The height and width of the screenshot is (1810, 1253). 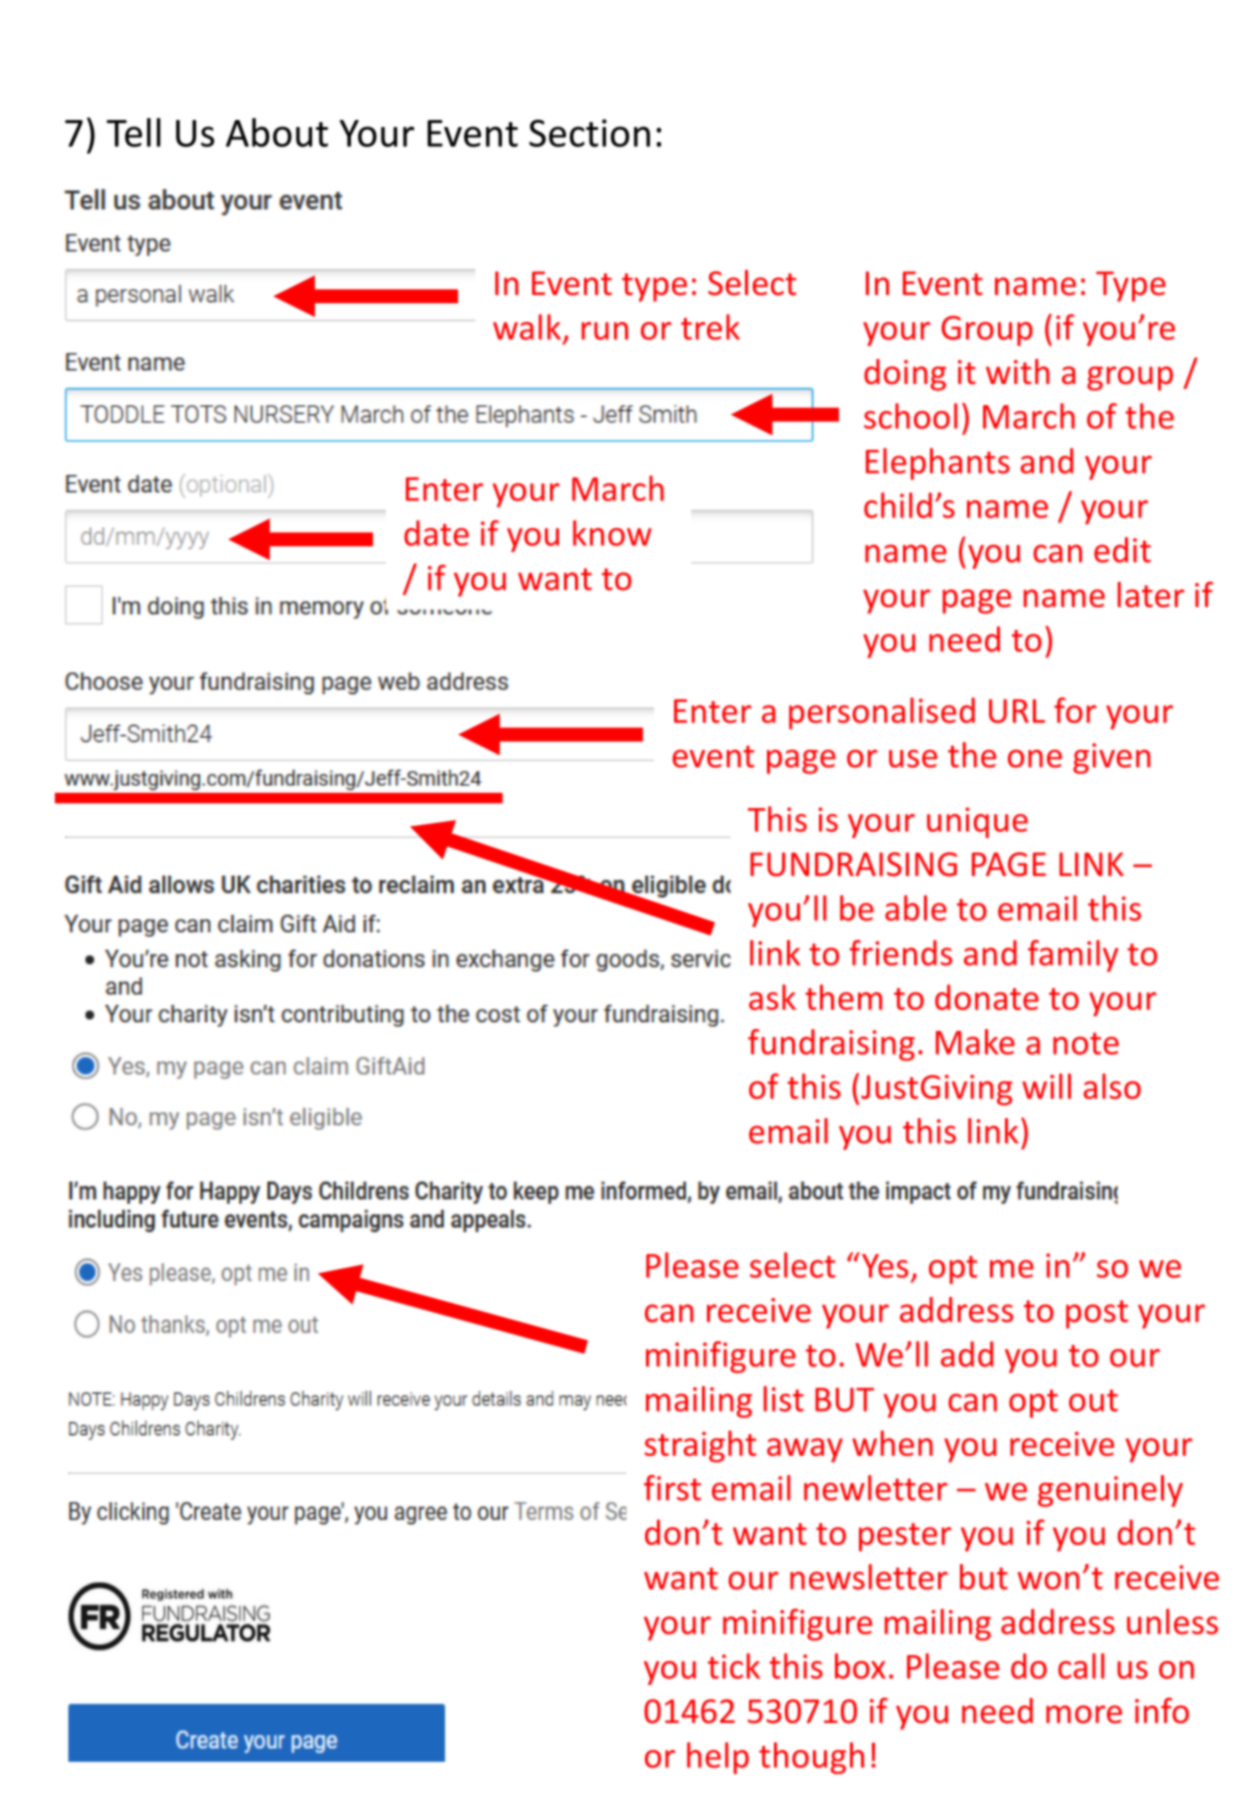 What do you see at coordinates (1084, 1714) in the screenshot?
I see `more` at bounding box center [1084, 1714].
